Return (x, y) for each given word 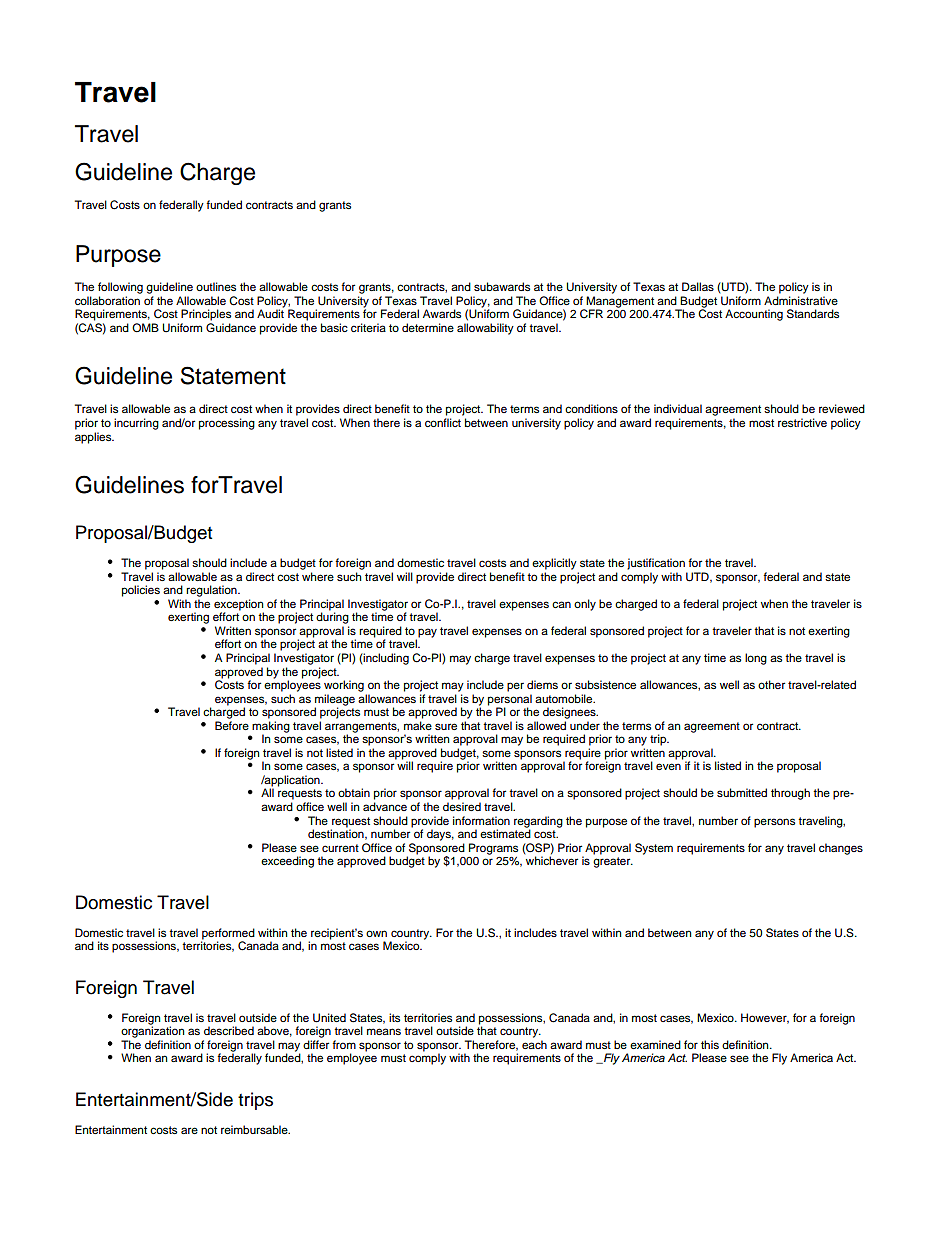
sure (446, 726)
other (771, 684)
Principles (206, 315)
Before (232, 725)
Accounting (754, 315)
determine (428, 327)
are (189, 1130)
